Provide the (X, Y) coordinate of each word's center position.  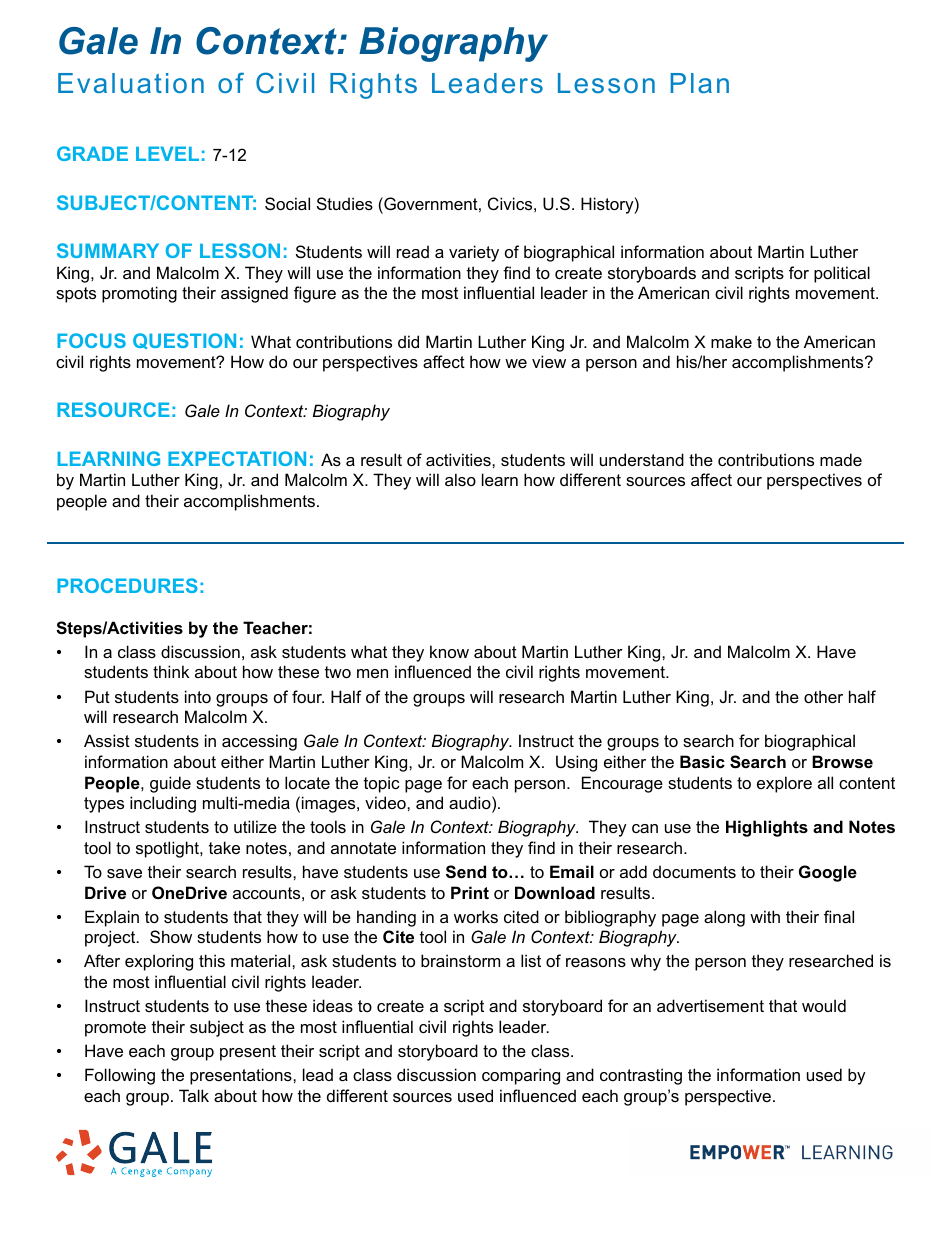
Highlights (767, 828)
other (823, 696)
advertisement (710, 1005)
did (408, 341)
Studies (345, 203)
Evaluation (131, 83)
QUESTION (184, 341)
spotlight (168, 849)
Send (466, 872)
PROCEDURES (127, 585)
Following (120, 1076)
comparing (521, 1076)
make (731, 341)
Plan (699, 83)
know (449, 651)
